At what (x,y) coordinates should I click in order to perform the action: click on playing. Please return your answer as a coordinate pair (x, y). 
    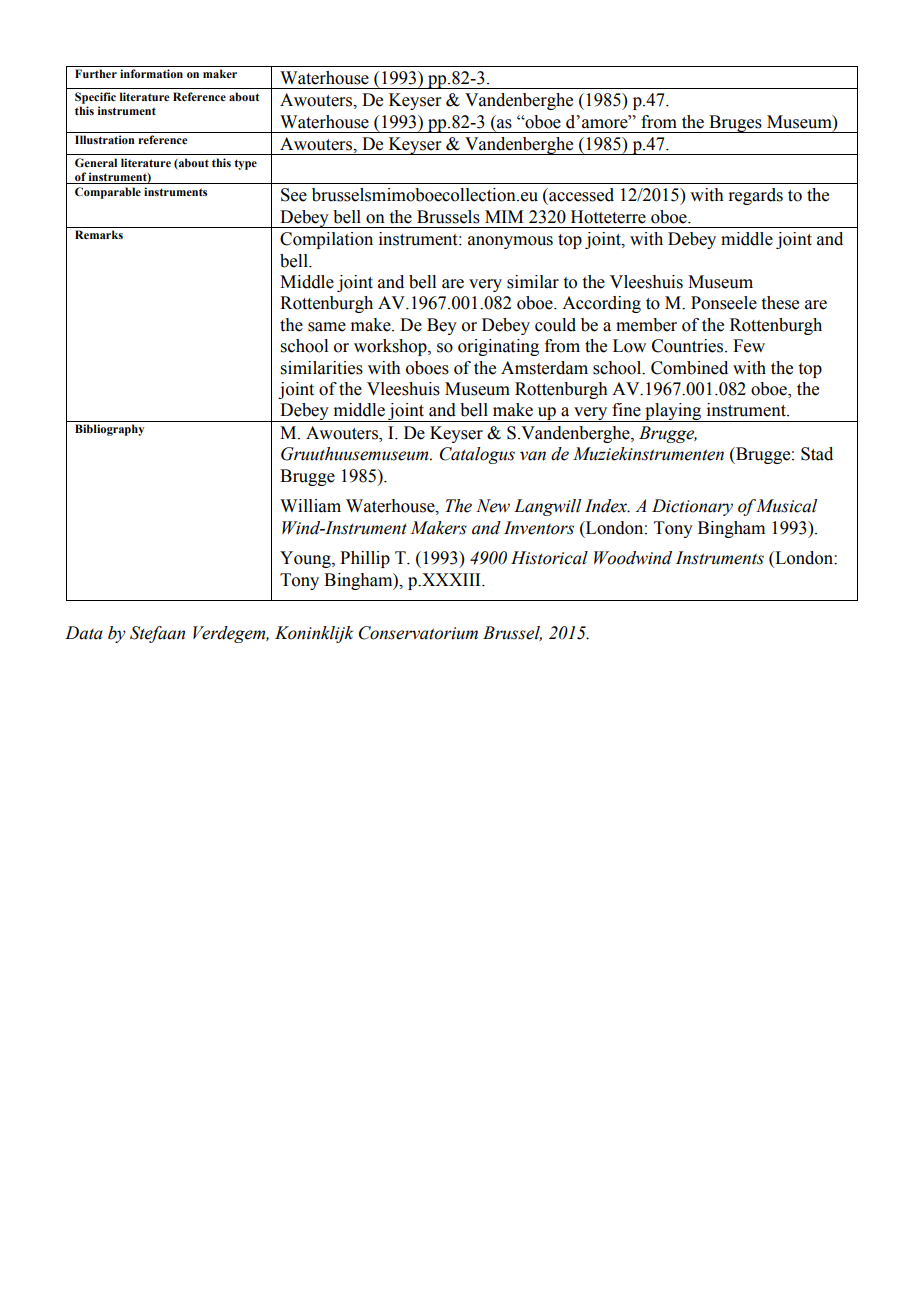
    Looking at the image, I should click on (673, 412).
